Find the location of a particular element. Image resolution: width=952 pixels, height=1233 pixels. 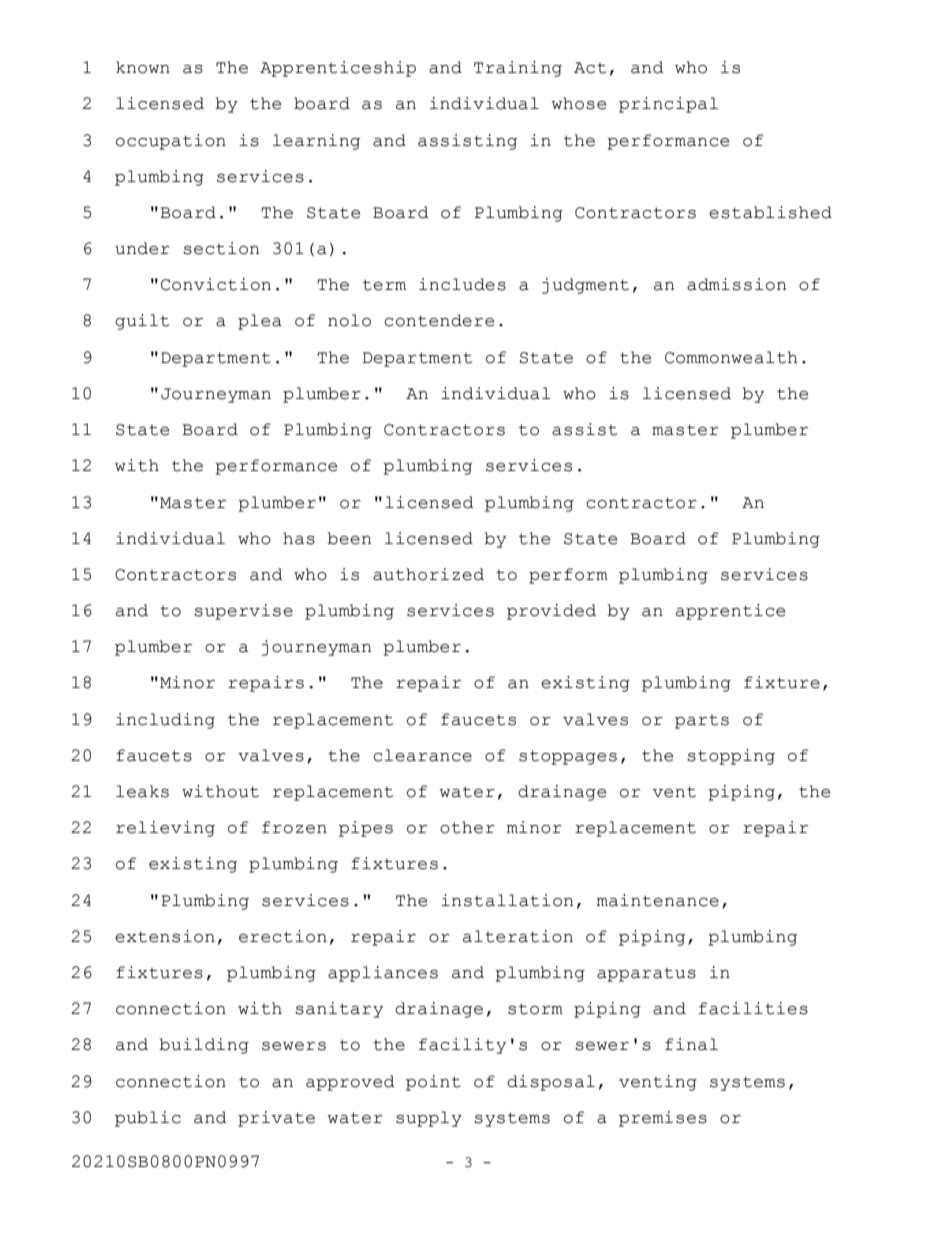

Training is located at coordinates (518, 69).
